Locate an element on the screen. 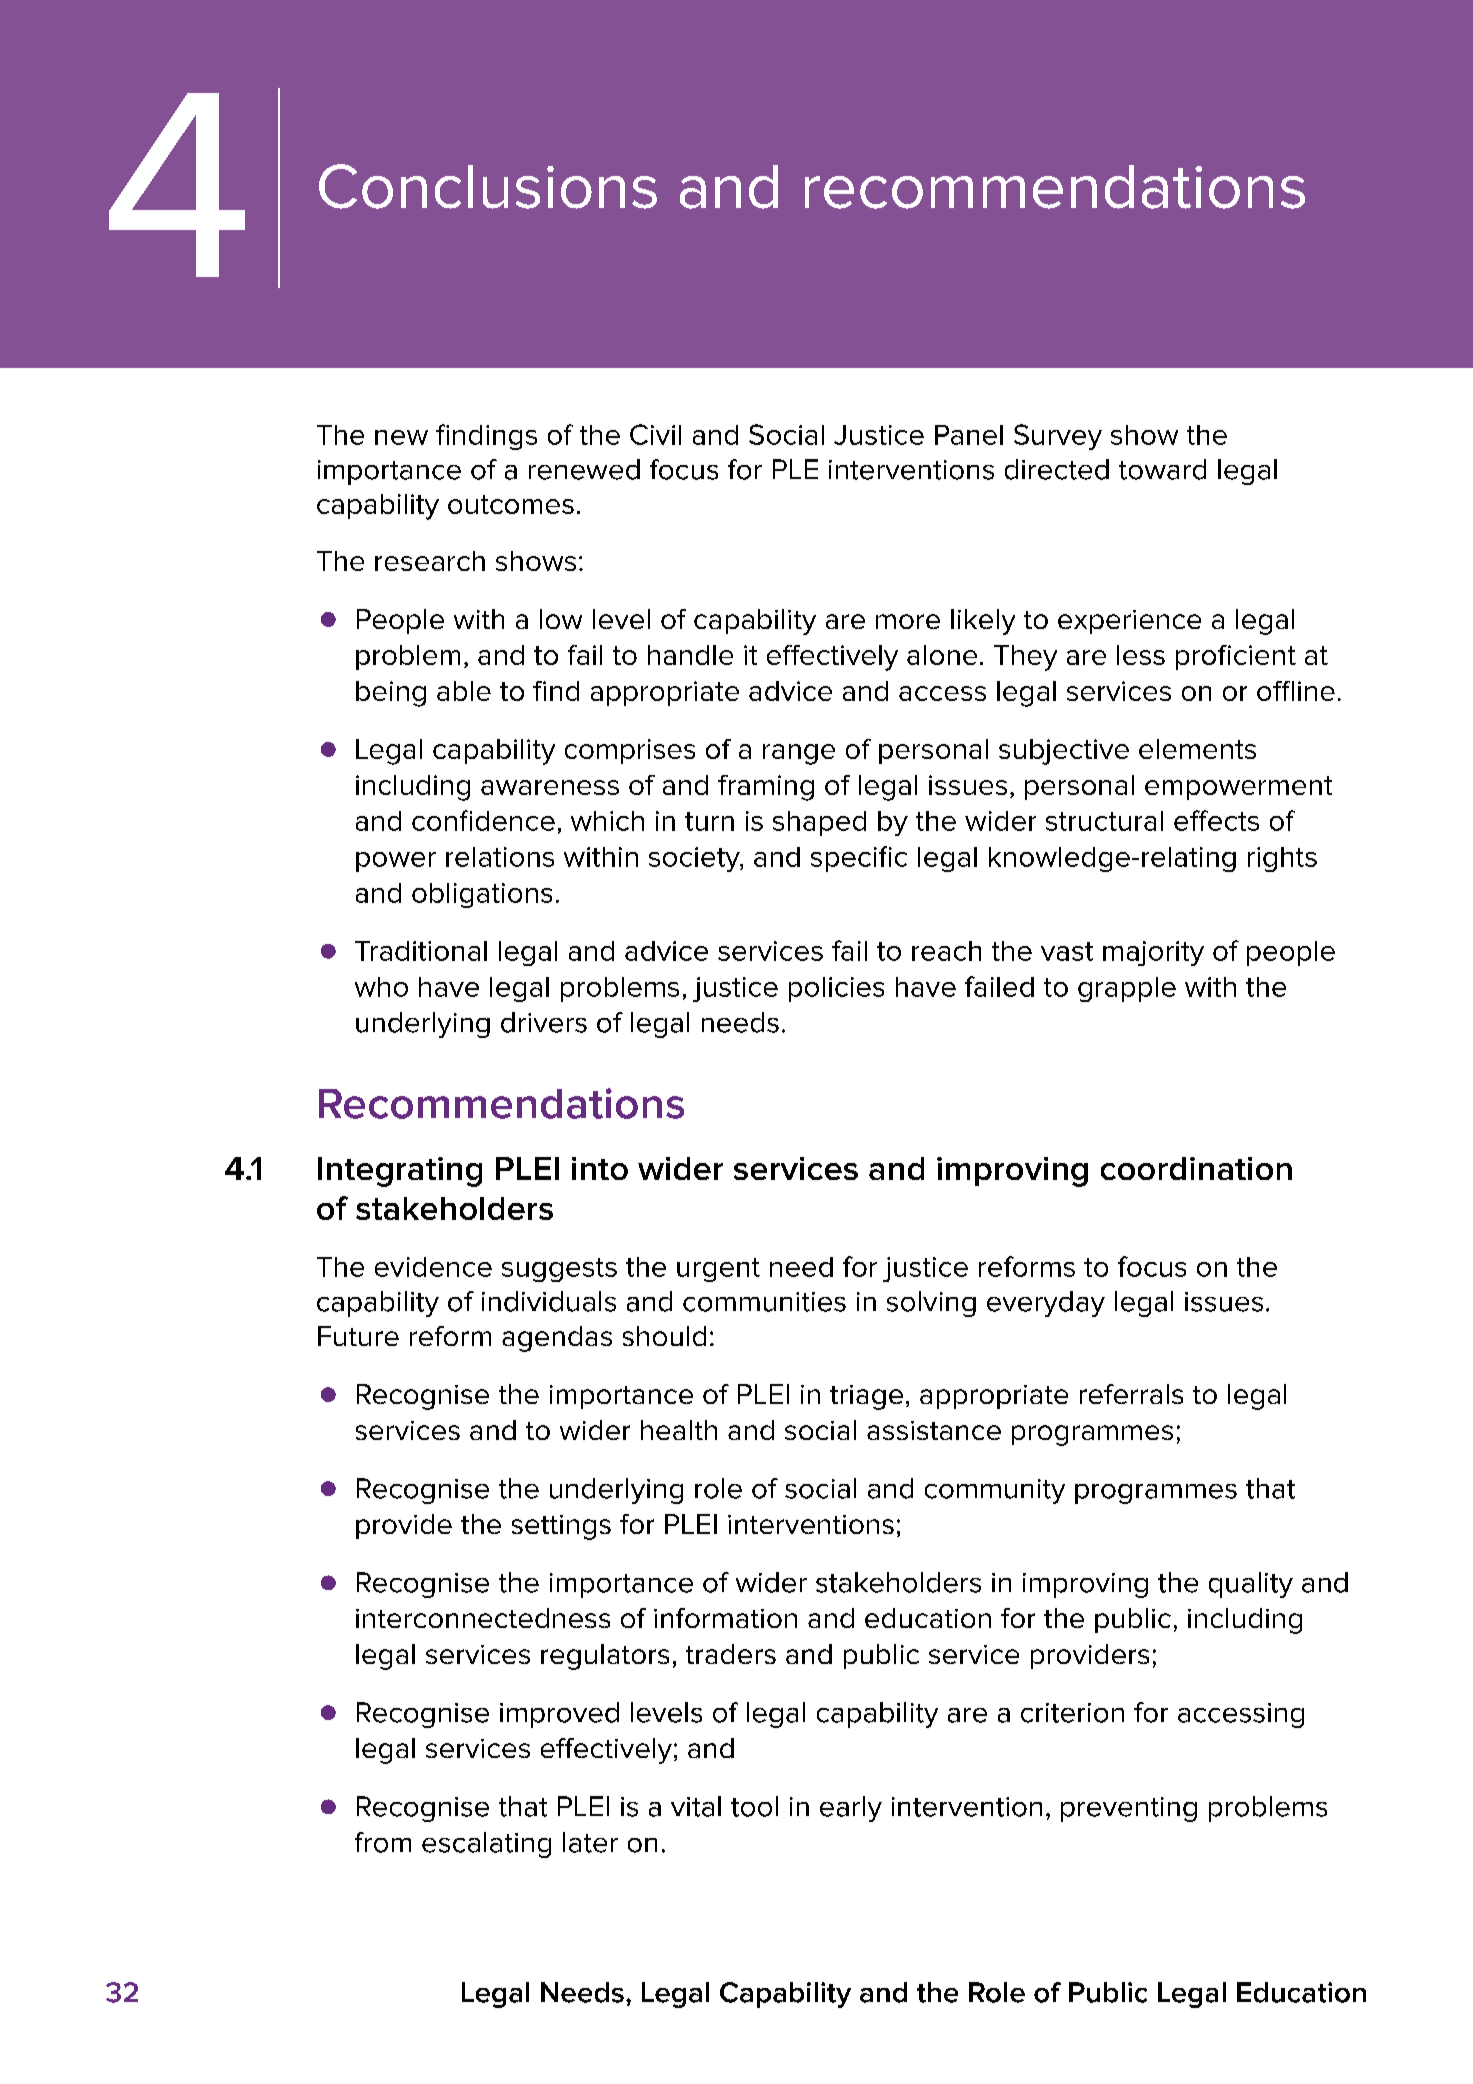  drivers is located at coordinates (544, 1022).
